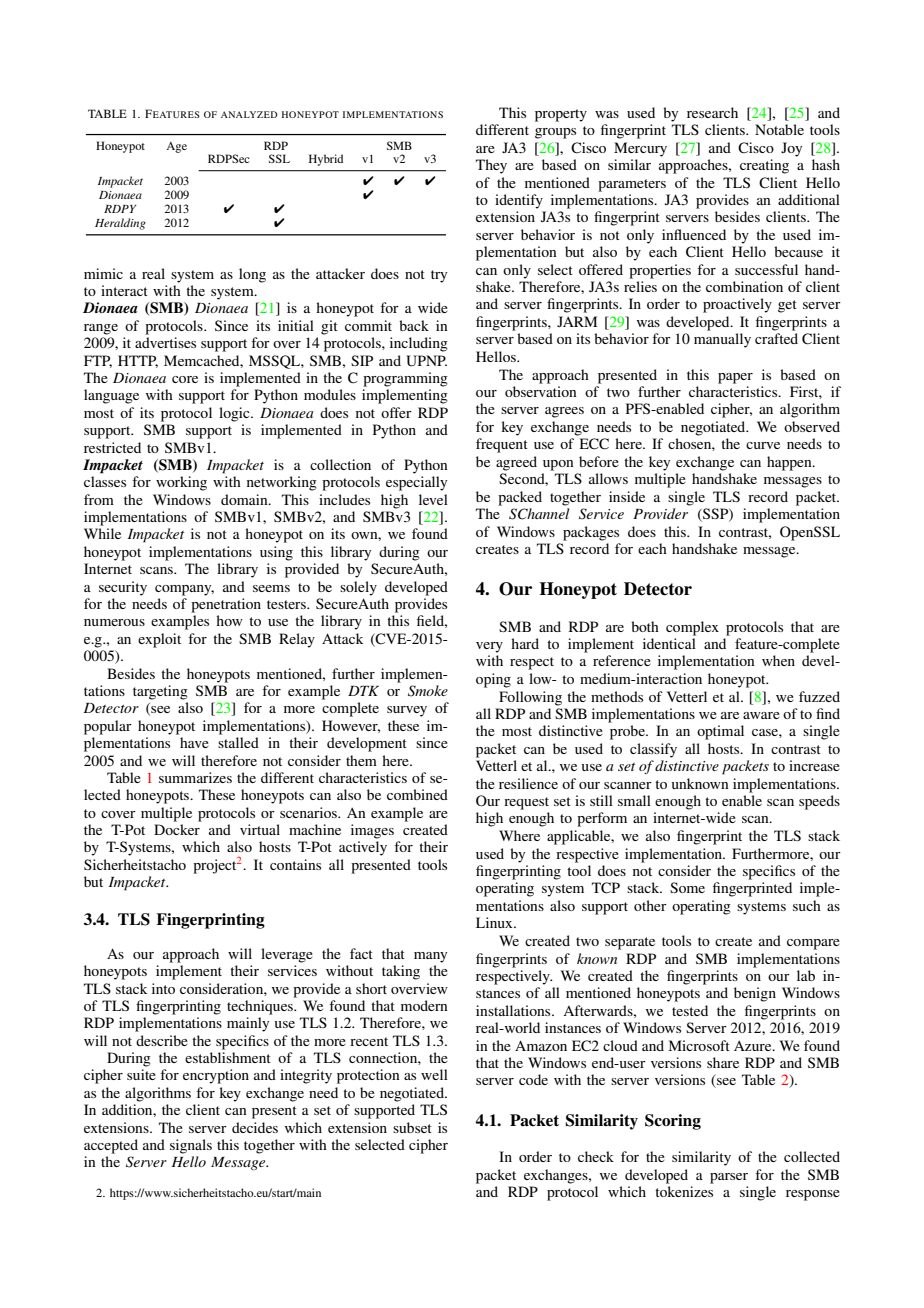 The image size is (924, 1308). Describe the element at coordinates (778, 660) in the page. I see `when` at that location.
